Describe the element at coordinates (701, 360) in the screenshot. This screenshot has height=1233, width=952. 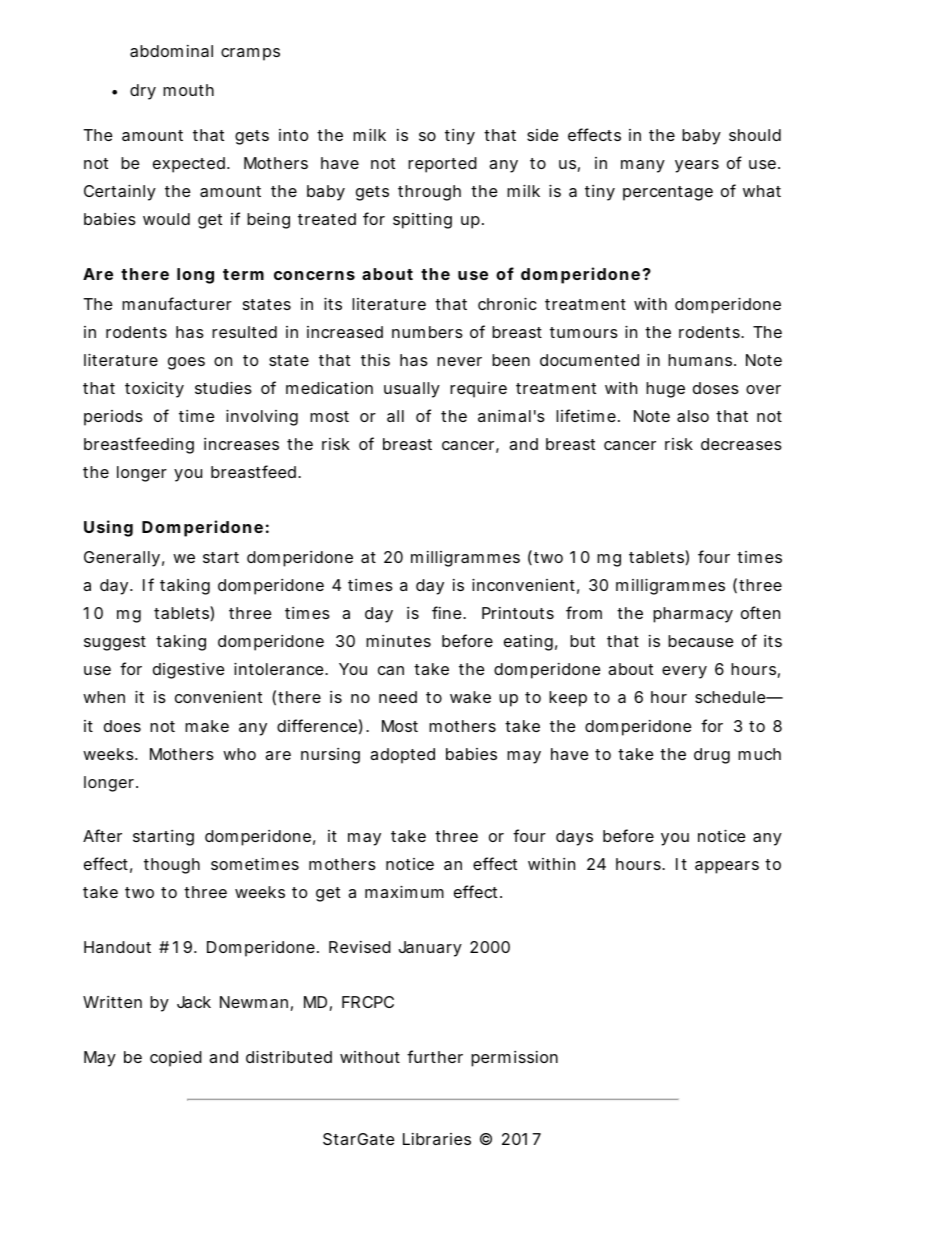
I see `humans` at that location.
